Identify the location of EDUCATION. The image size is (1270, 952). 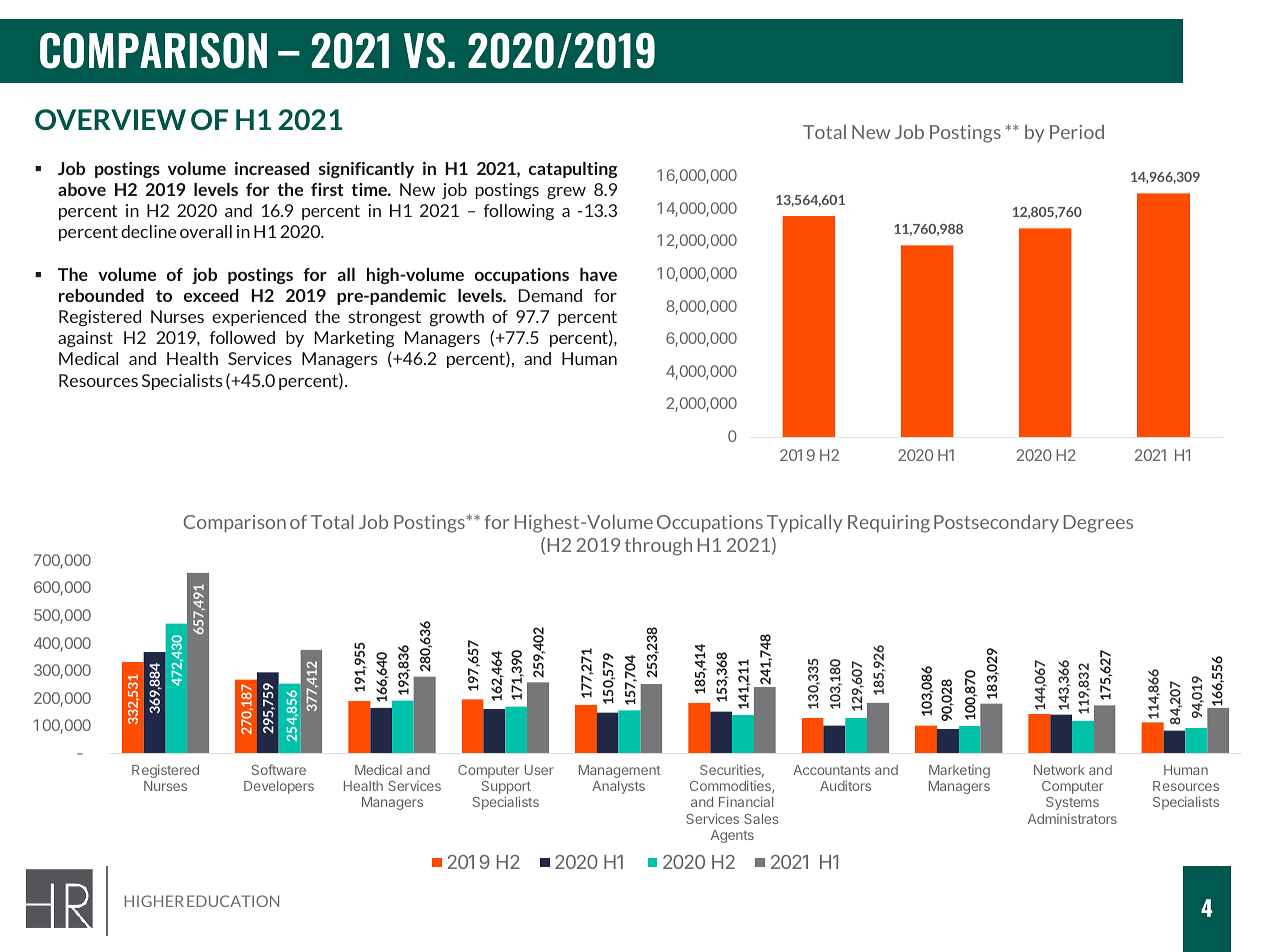
(233, 901).
